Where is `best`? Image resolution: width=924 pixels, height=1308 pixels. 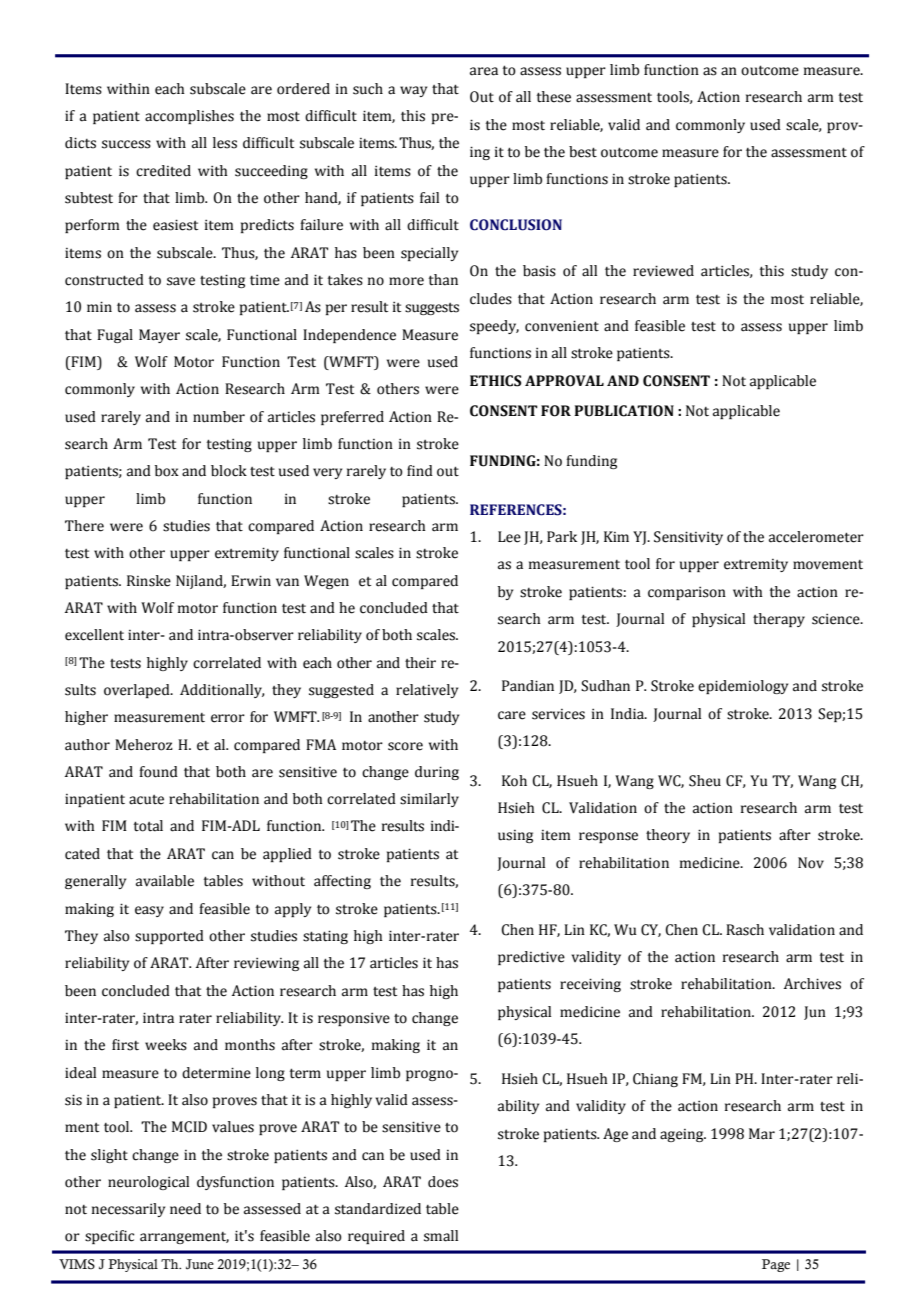 best is located at coordinates (583, 152).
